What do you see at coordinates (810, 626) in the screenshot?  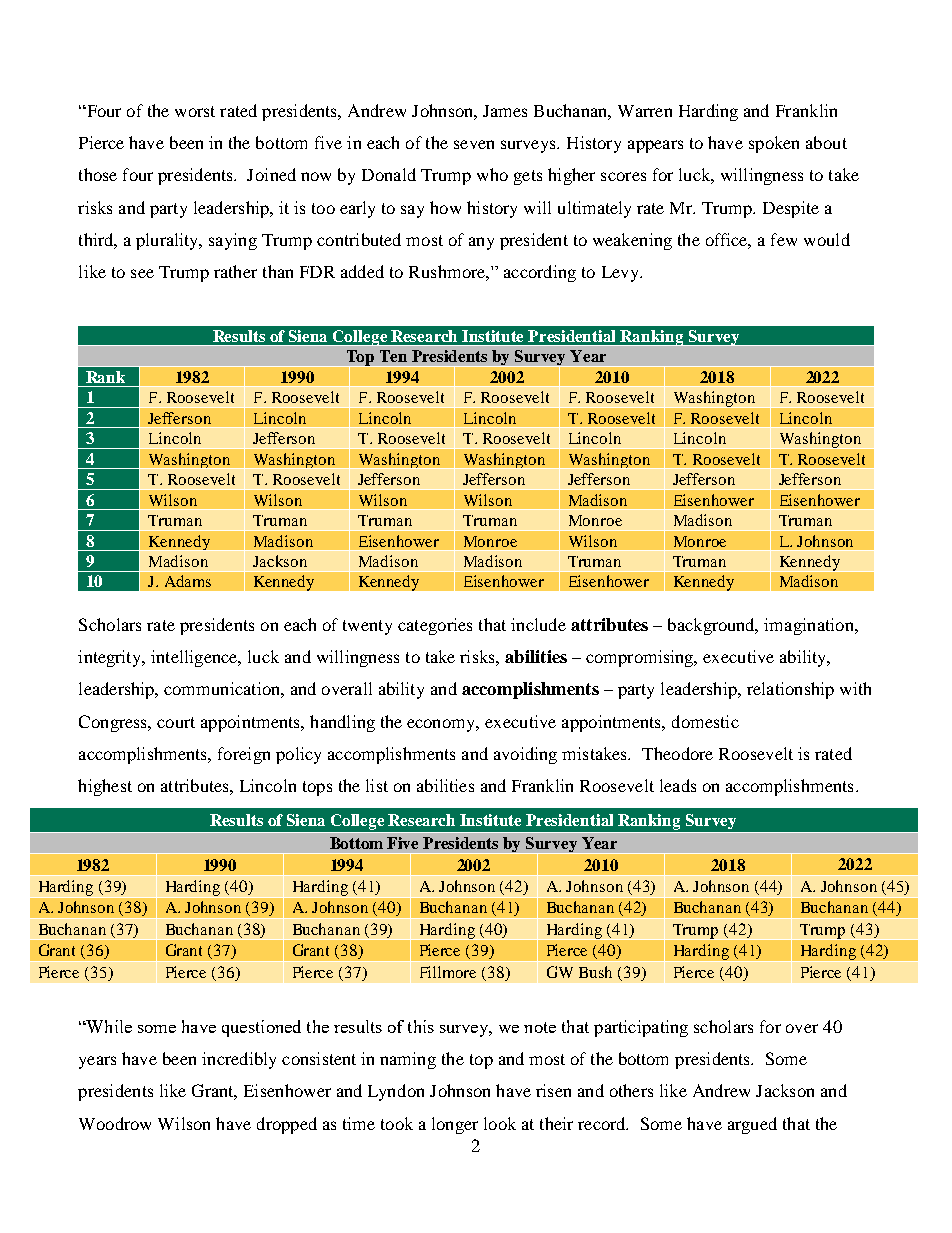 I see `imagination` at bounding box center [810, 626].
